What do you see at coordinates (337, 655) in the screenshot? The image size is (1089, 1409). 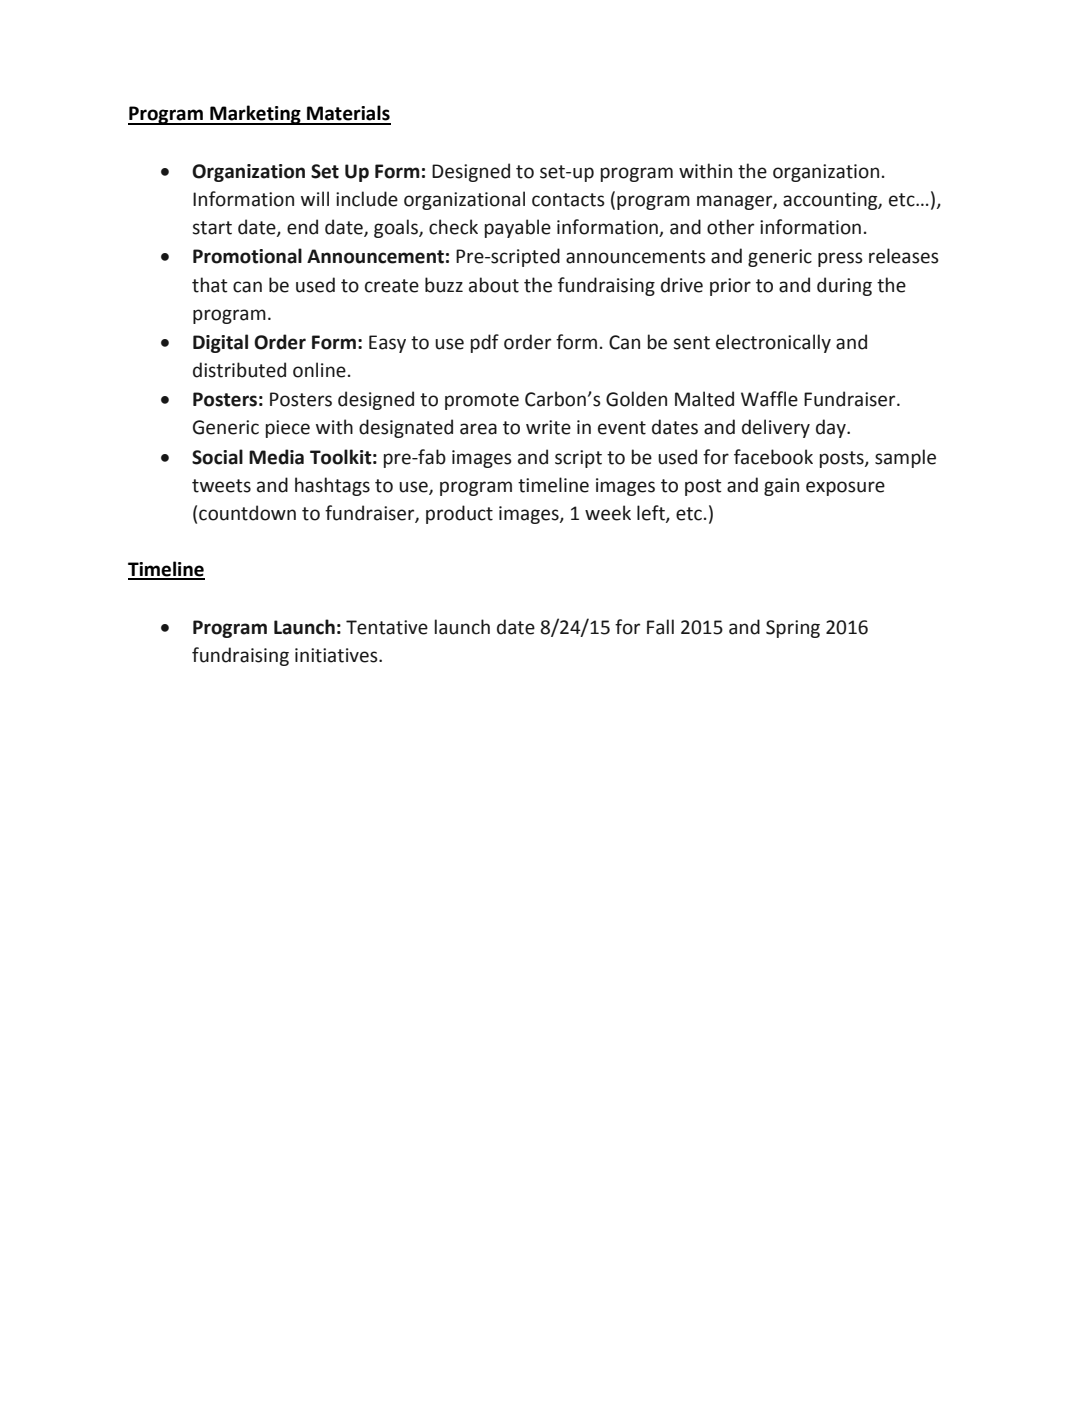 I see `initiatives` at bounding box center [337, 655].
